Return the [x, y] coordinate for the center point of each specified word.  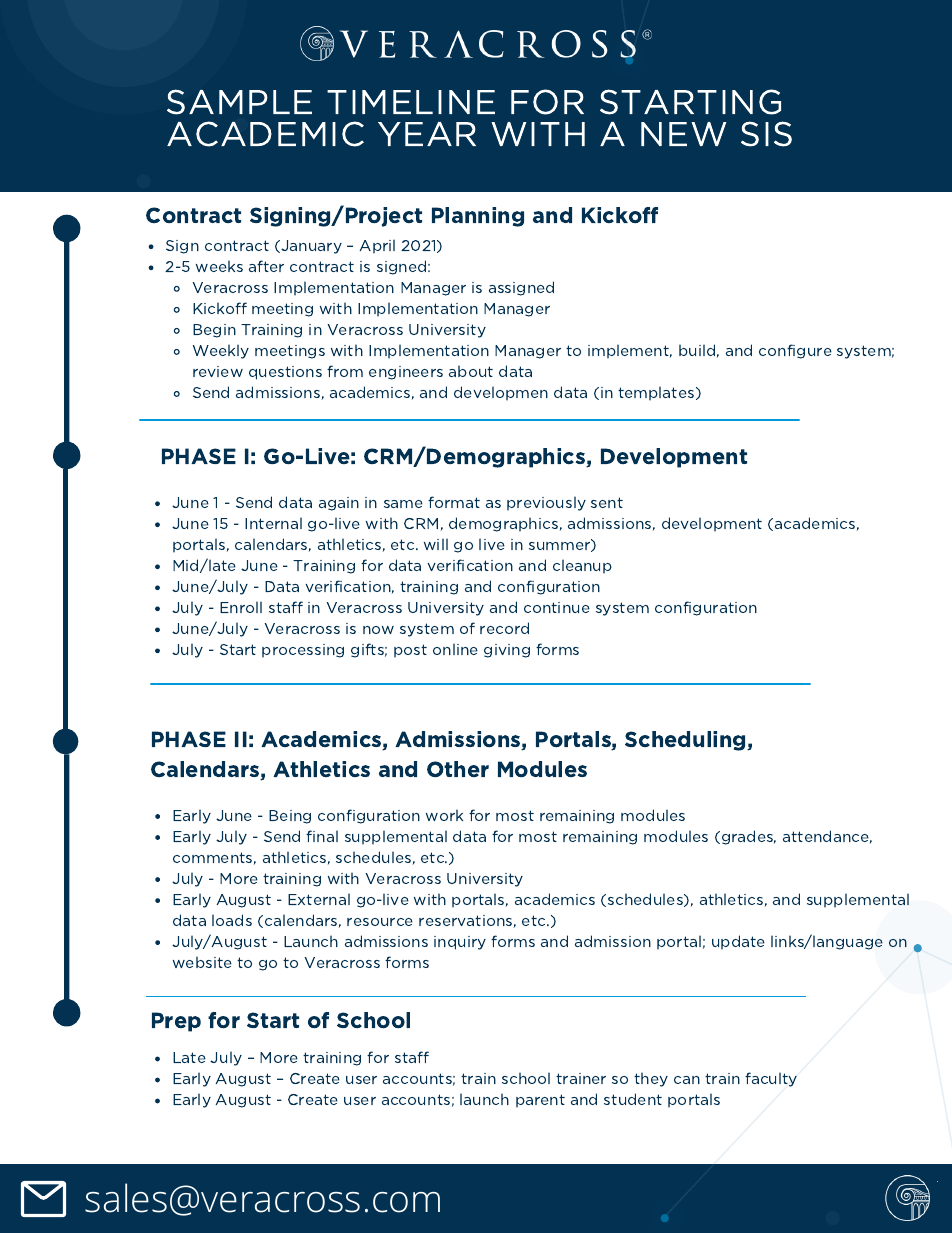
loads [232, 920]
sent [607, 502]
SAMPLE [239, 102]
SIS [766, 134]
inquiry [460, 943]
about [471, 371]
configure [795, 351]
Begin [214, 331]
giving [507, 651]
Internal [273, 523]
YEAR [427, 134]
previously [546, 503]
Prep [176, 1022]
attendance [827, 837]
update [738, 942]
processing [303, 651]
